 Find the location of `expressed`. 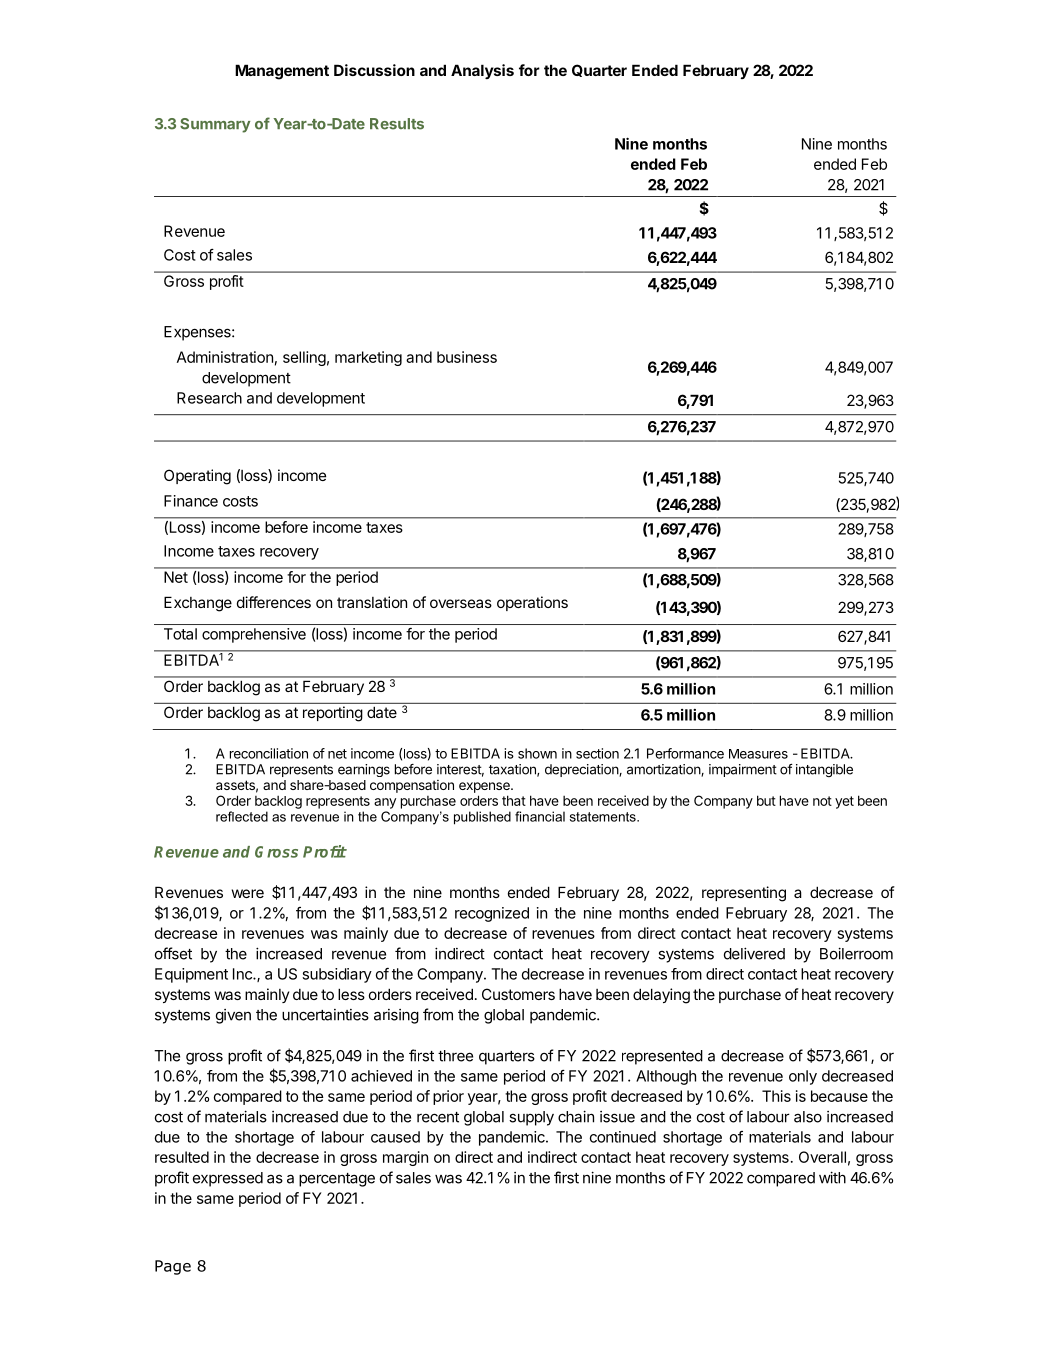

expressed is located at coordinates (228, 1179).
